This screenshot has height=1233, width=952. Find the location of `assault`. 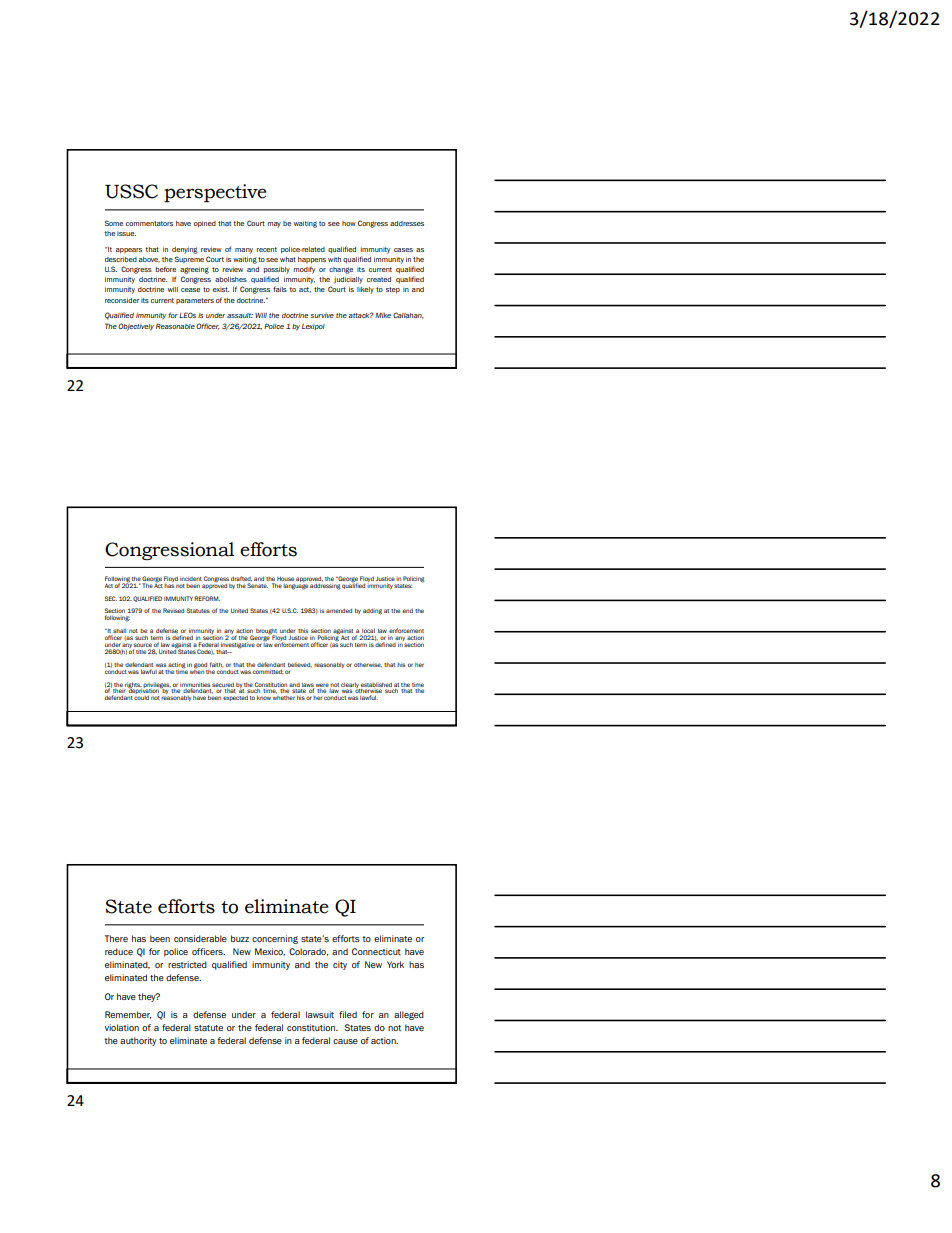

assault is located at coordinates (240, 315).
